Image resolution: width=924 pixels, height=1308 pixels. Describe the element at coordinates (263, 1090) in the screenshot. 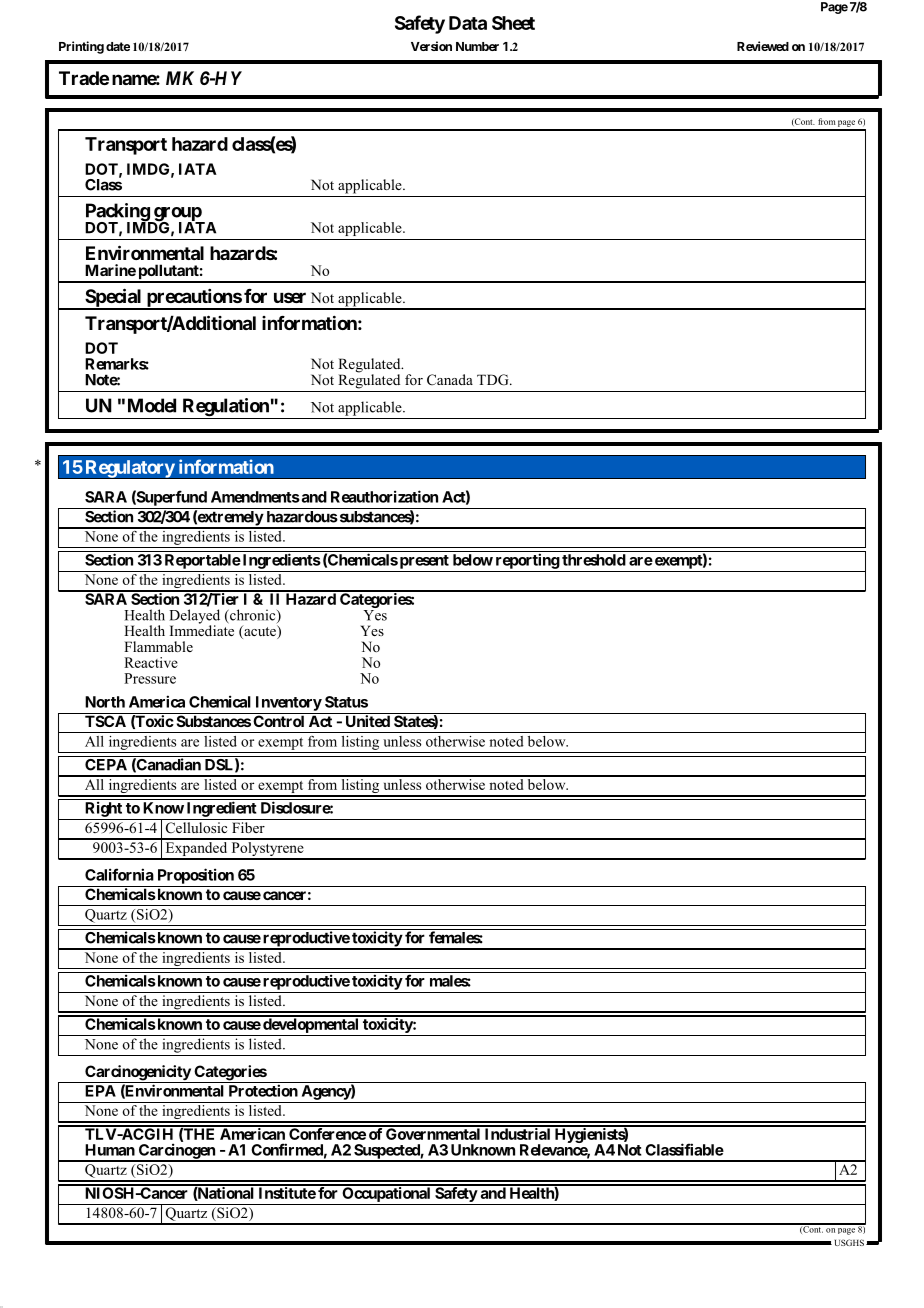

I see `Protection` at that location.
